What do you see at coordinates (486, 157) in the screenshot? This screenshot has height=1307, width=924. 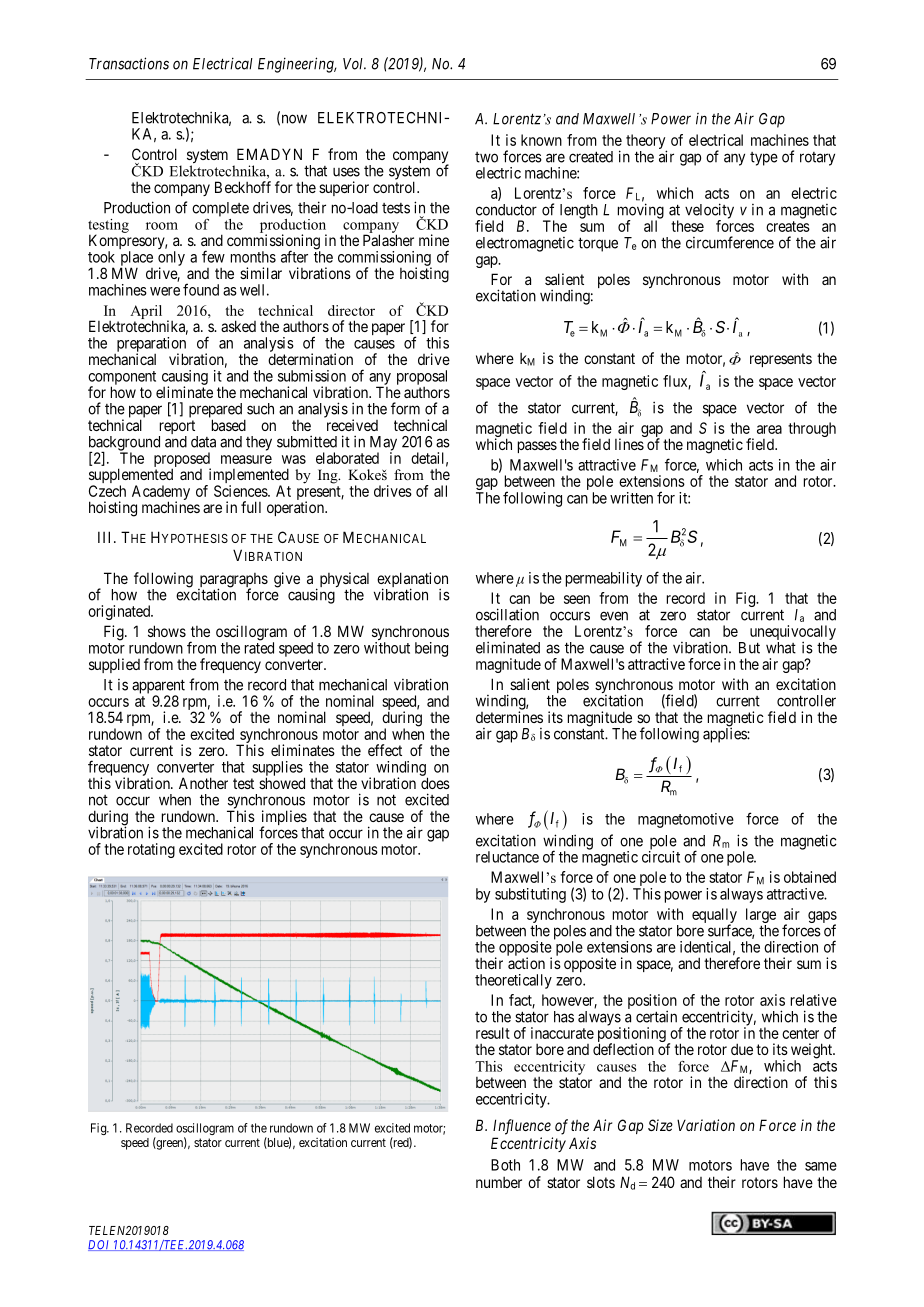 I see `two` at bounding box center [486, 157].
